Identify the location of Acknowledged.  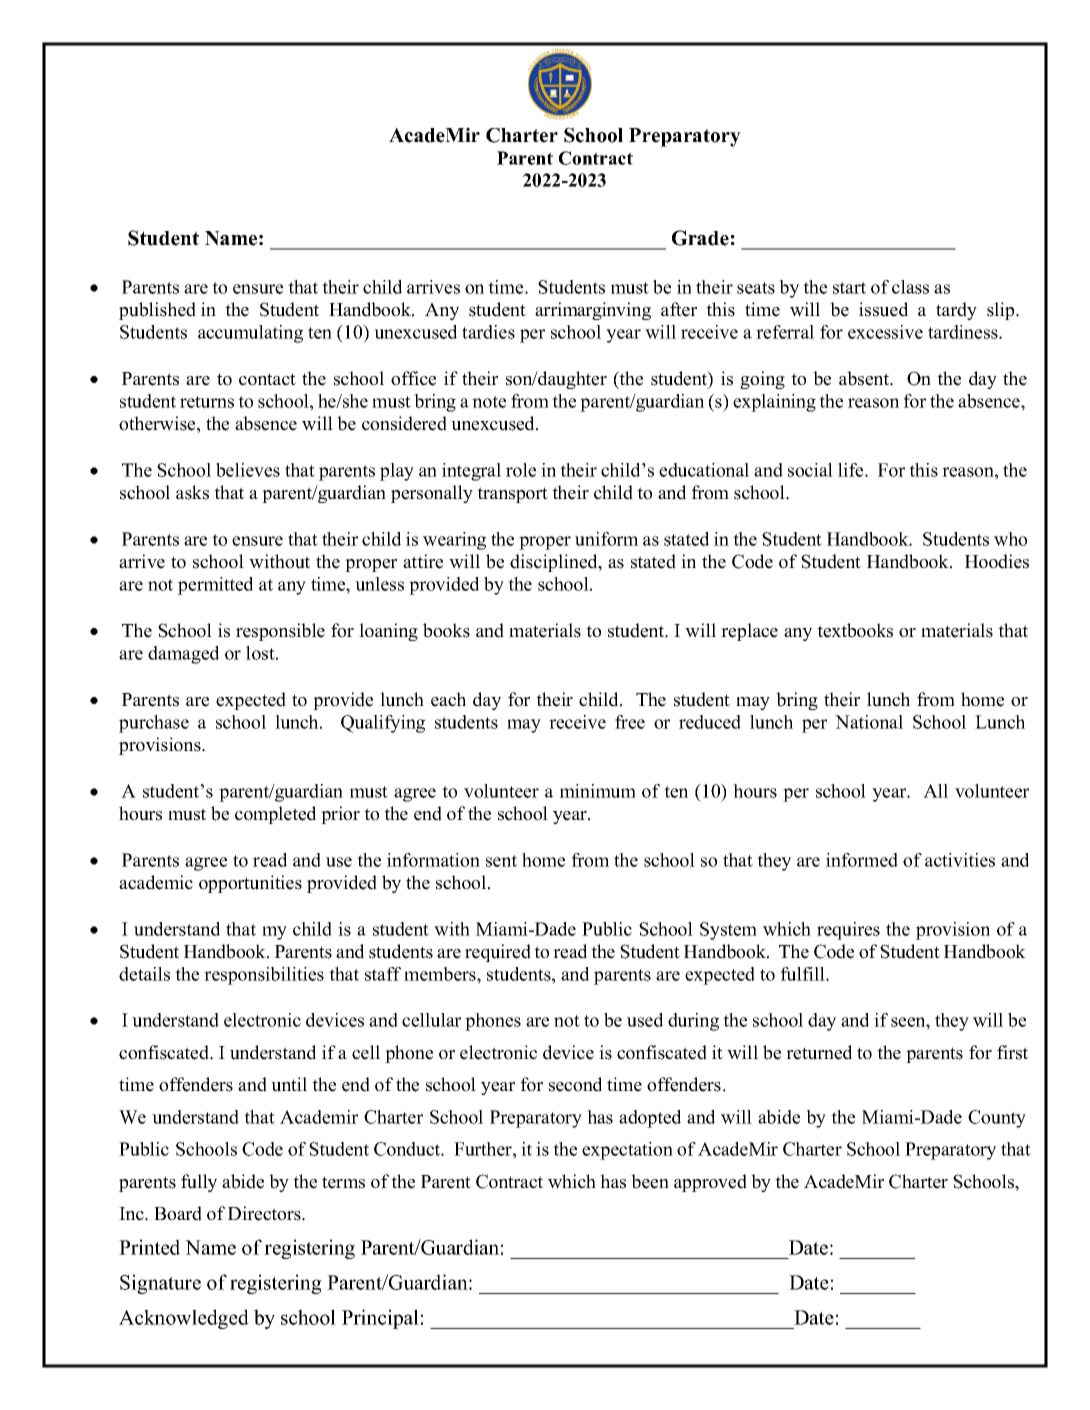
(184, 1319).
